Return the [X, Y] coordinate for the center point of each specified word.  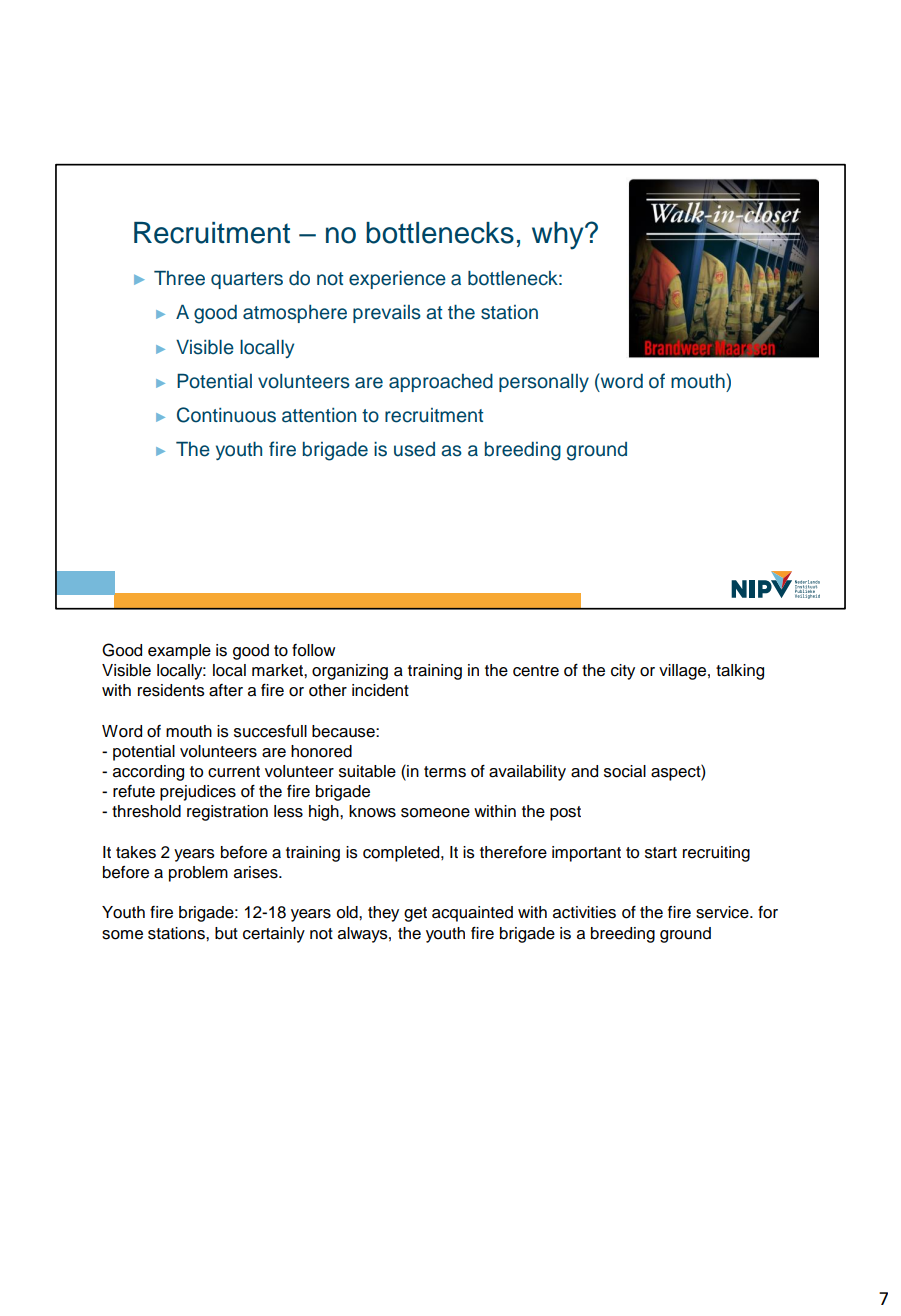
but [226, 933]
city [623, 672]
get [415, 914]
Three [179, 278]
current [234, 772]
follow [313, 650]
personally [544, 383]
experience [397, 280]
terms [445, 772]
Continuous [226, 415]
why [559, 236]
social [625, 771]
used [414, 449]
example [179, 652]
